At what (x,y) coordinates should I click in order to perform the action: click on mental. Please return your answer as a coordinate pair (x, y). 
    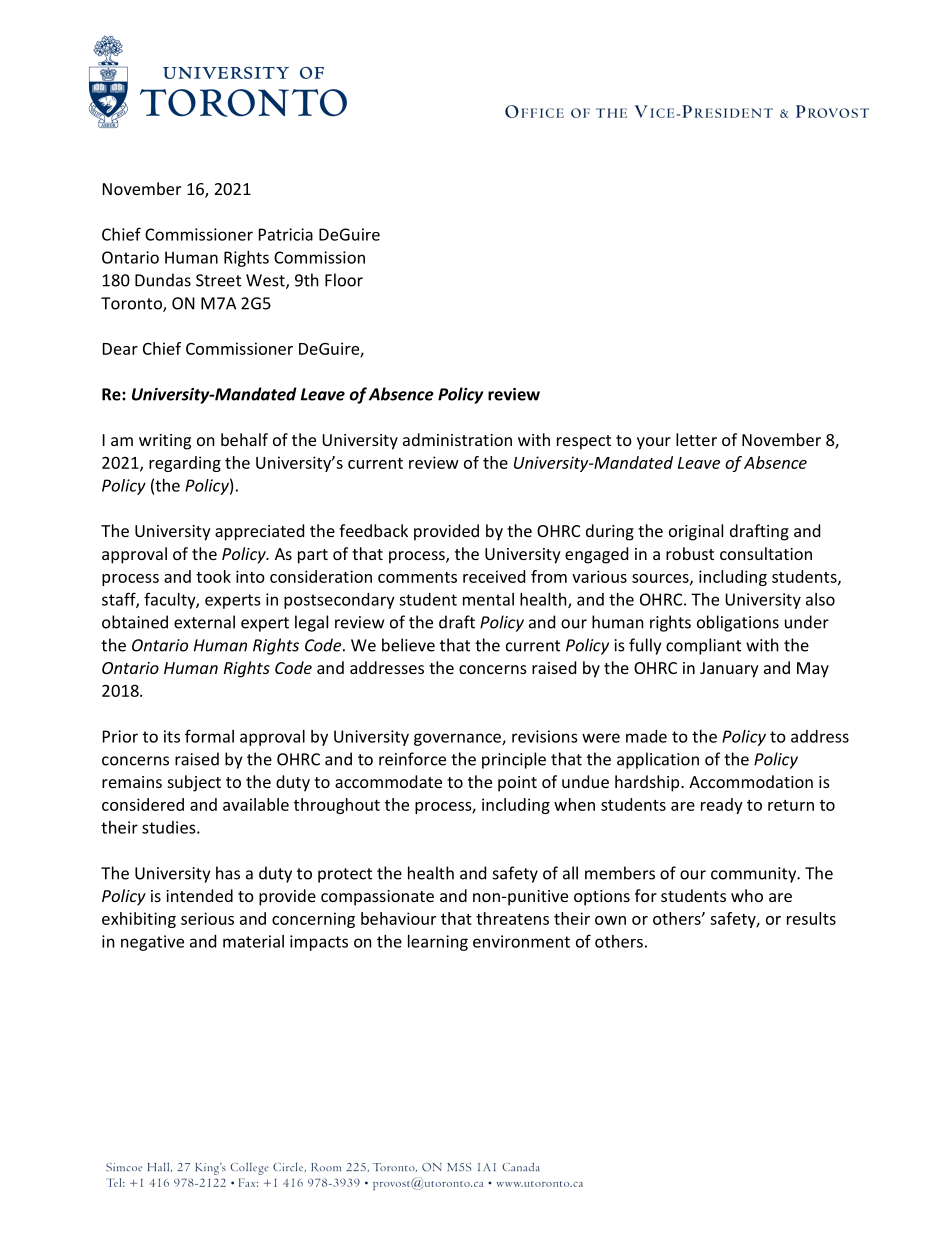
    Looking at the image, I should click on (488, 599).
